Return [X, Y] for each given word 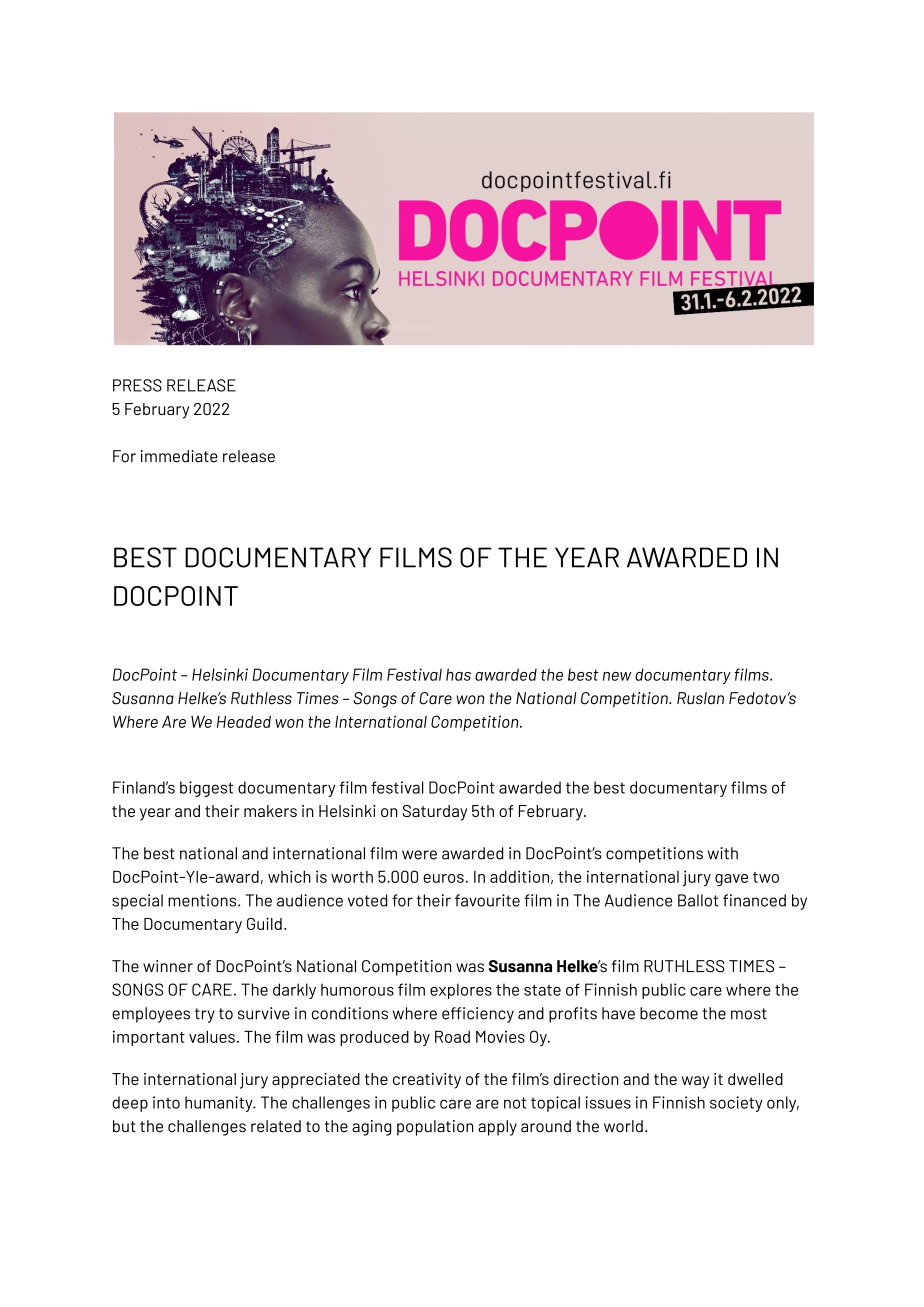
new [617, 676]
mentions [203, 900]
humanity [220, 1104]
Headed [244, 721]
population [435, 1128]
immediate [179, 456]
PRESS [137, 385]
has [458, 674]
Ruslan [700, 698]
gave [731, 880]
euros [443, 878]
